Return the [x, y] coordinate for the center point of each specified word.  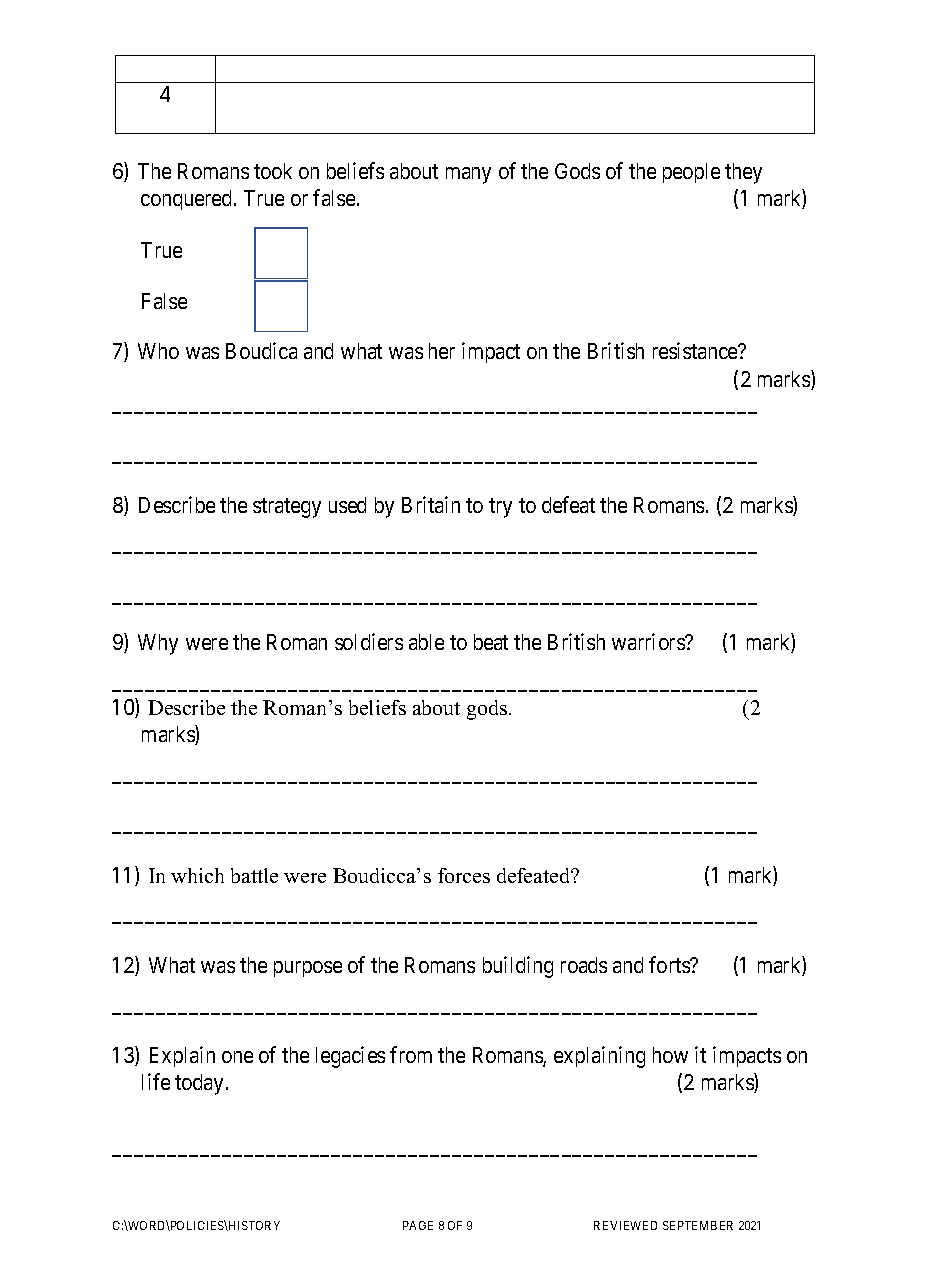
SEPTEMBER [698, 1225]
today [199, 1084]
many [468, 175]
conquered [188, 200]
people [691, 173]
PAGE [418, 1225]
